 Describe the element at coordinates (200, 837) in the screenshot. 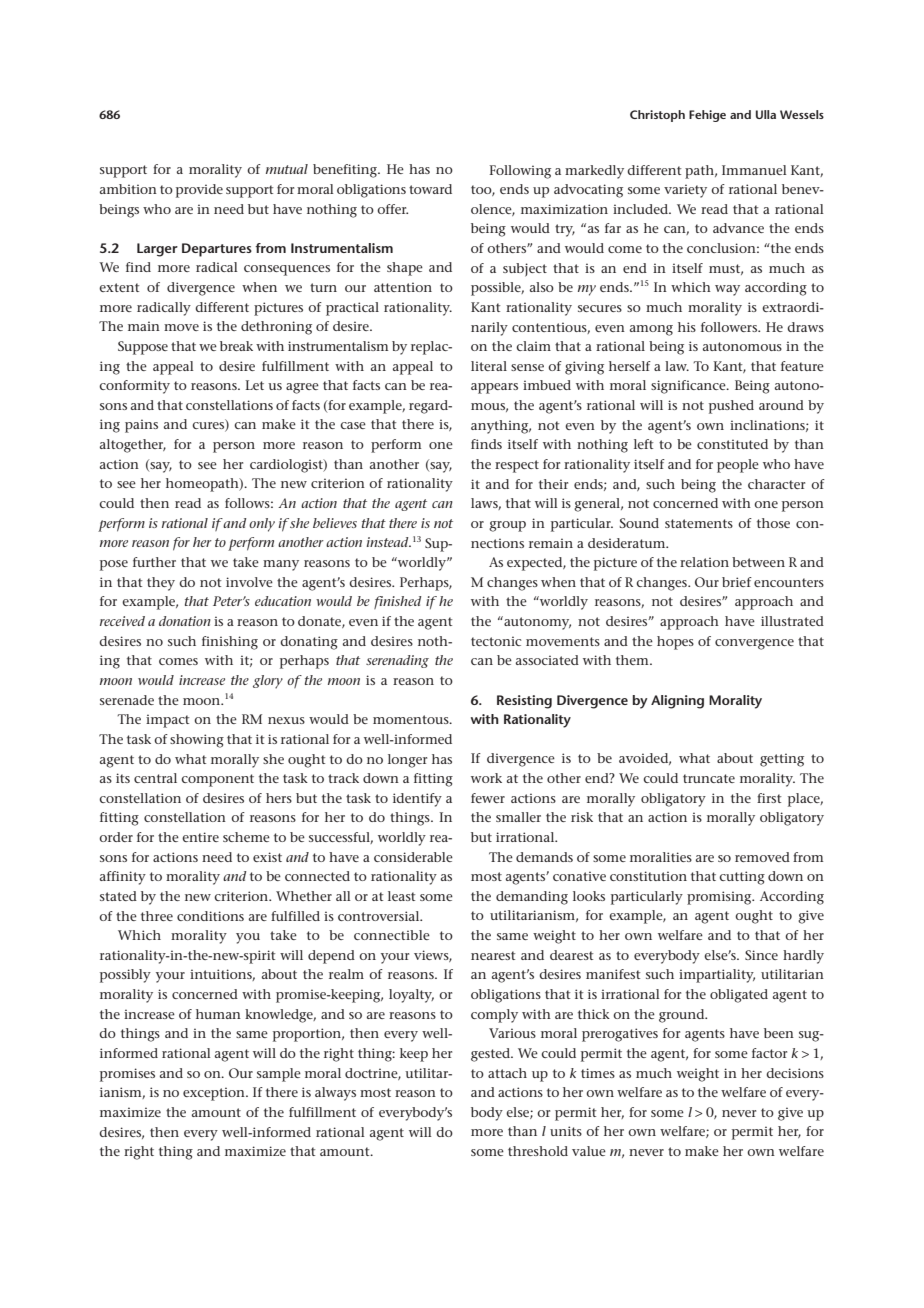

I see `entire` at that location.
